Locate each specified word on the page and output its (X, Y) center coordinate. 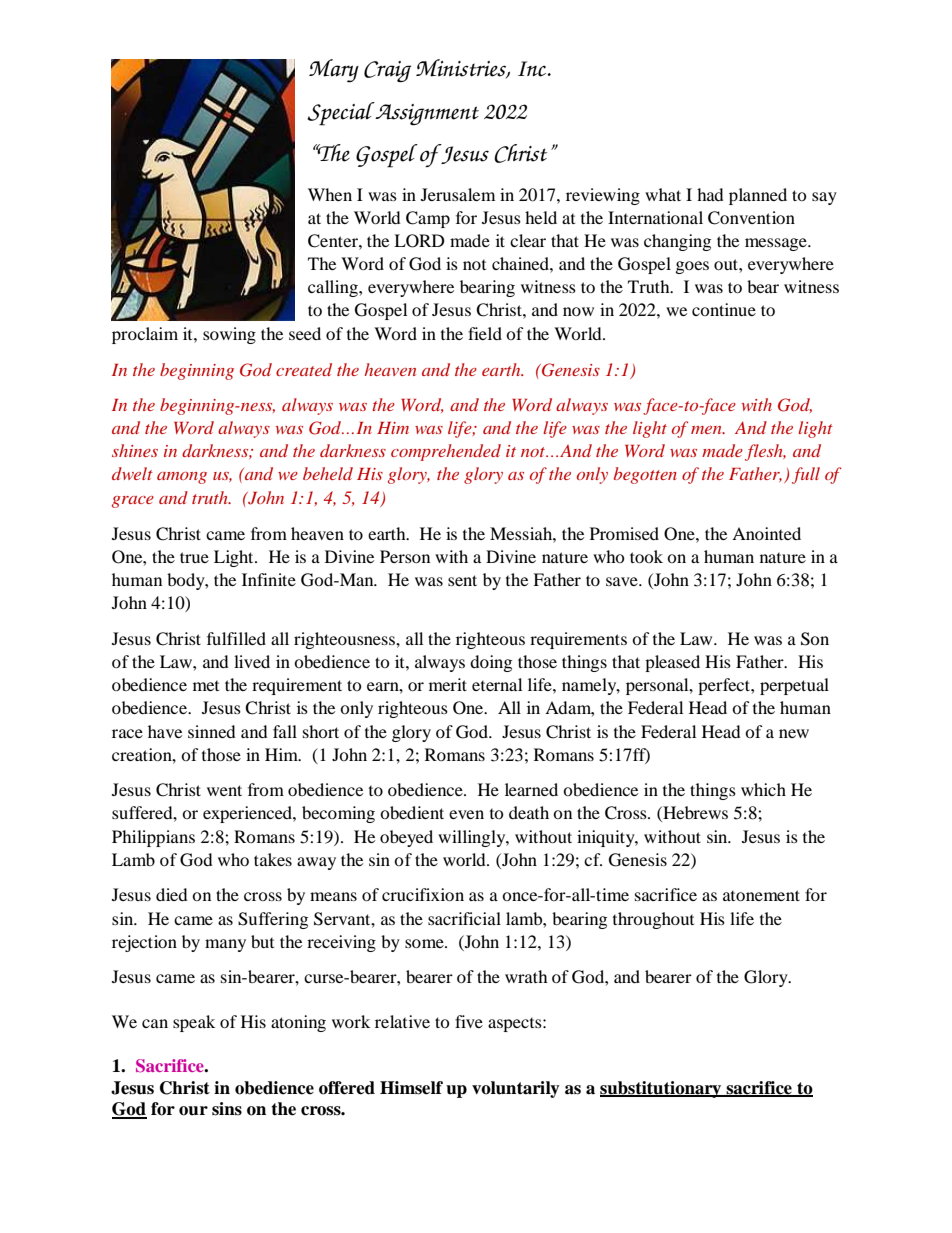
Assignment (427, 114)
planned (758, 196)
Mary (334, 71)
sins (227, 1109)
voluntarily (516, 1089)
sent (462, 580)
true (194, 557)
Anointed (766, 533)
